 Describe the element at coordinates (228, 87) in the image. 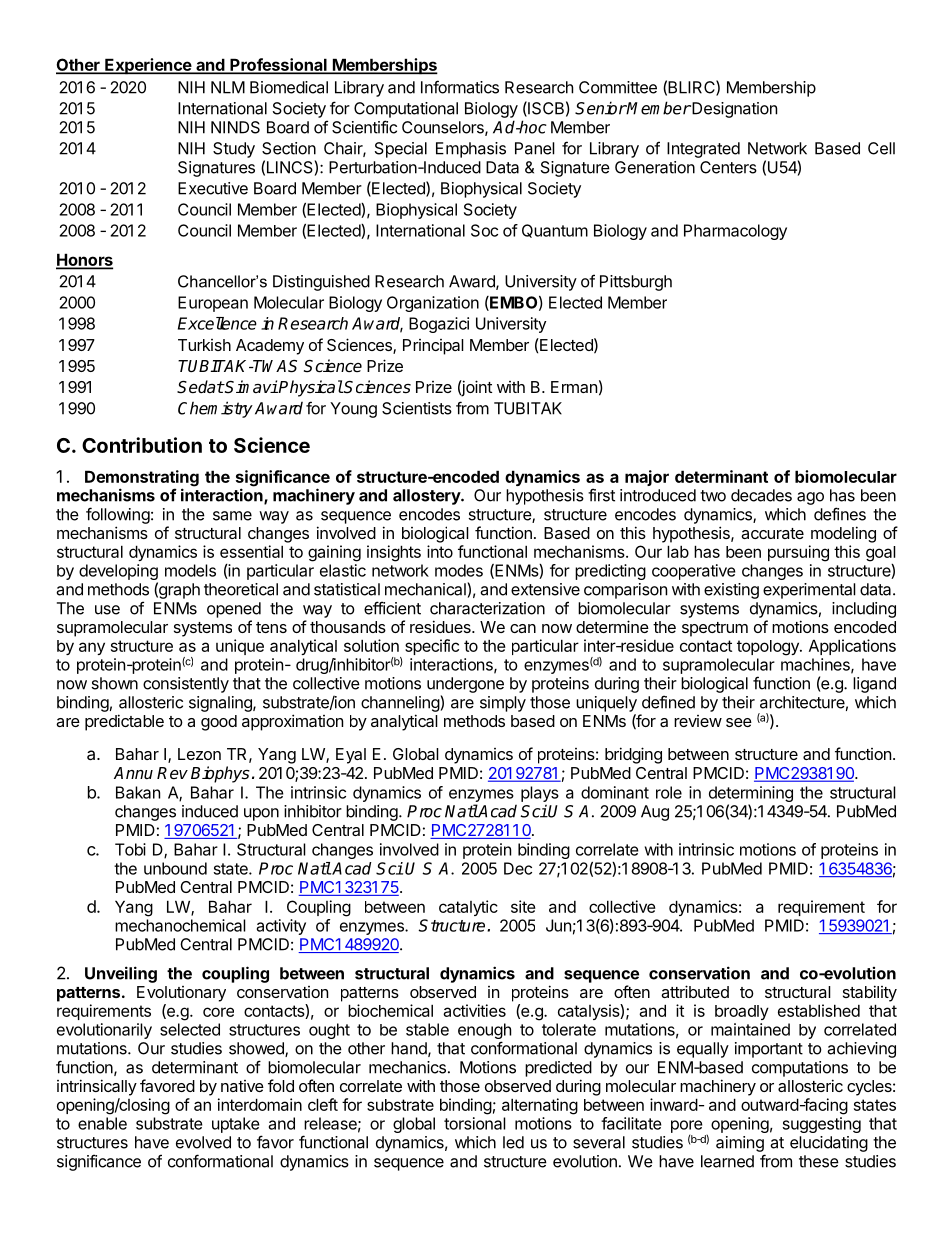

I see `NLM` at that location.
